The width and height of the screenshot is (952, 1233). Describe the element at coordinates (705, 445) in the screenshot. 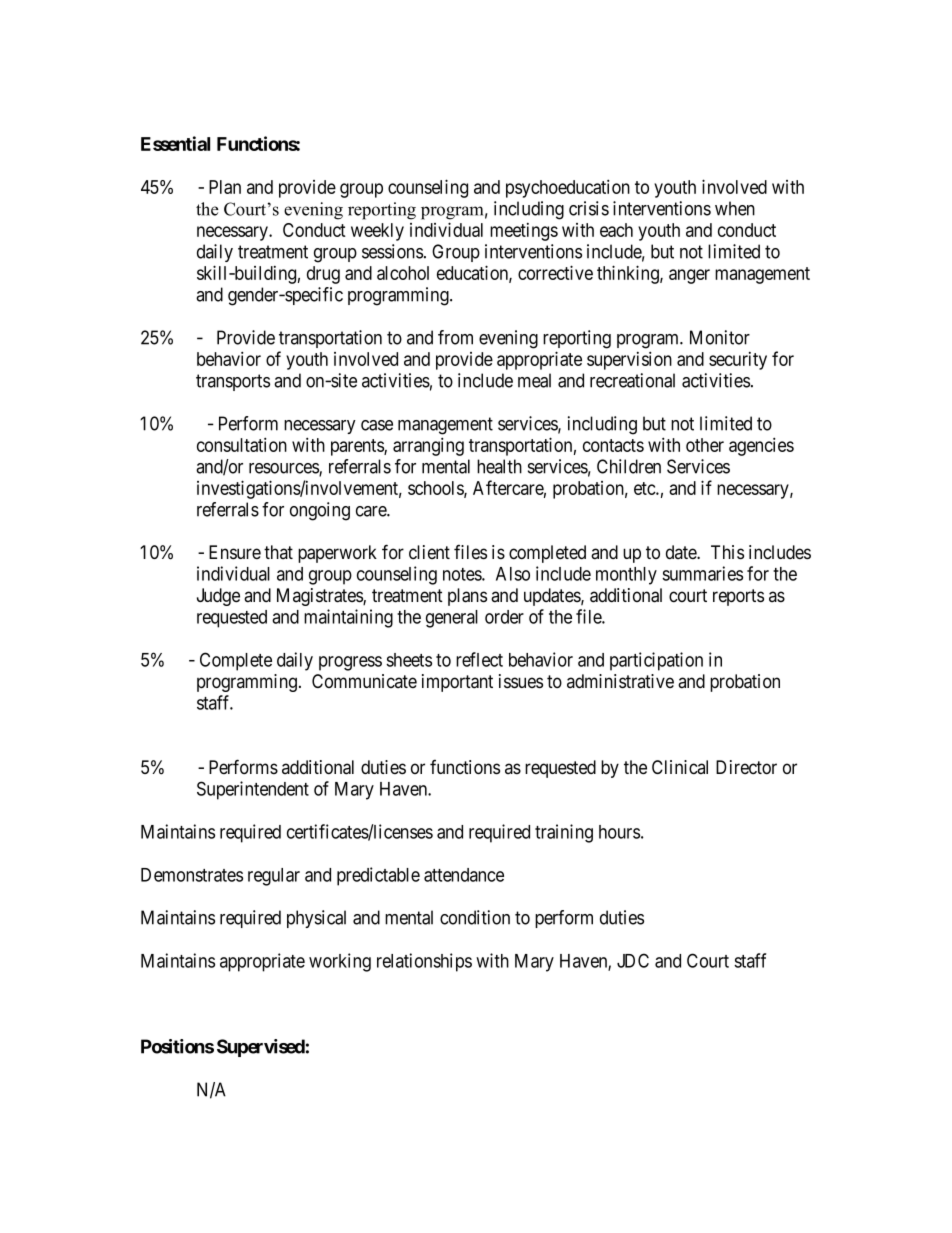

I see `other` at that location.
